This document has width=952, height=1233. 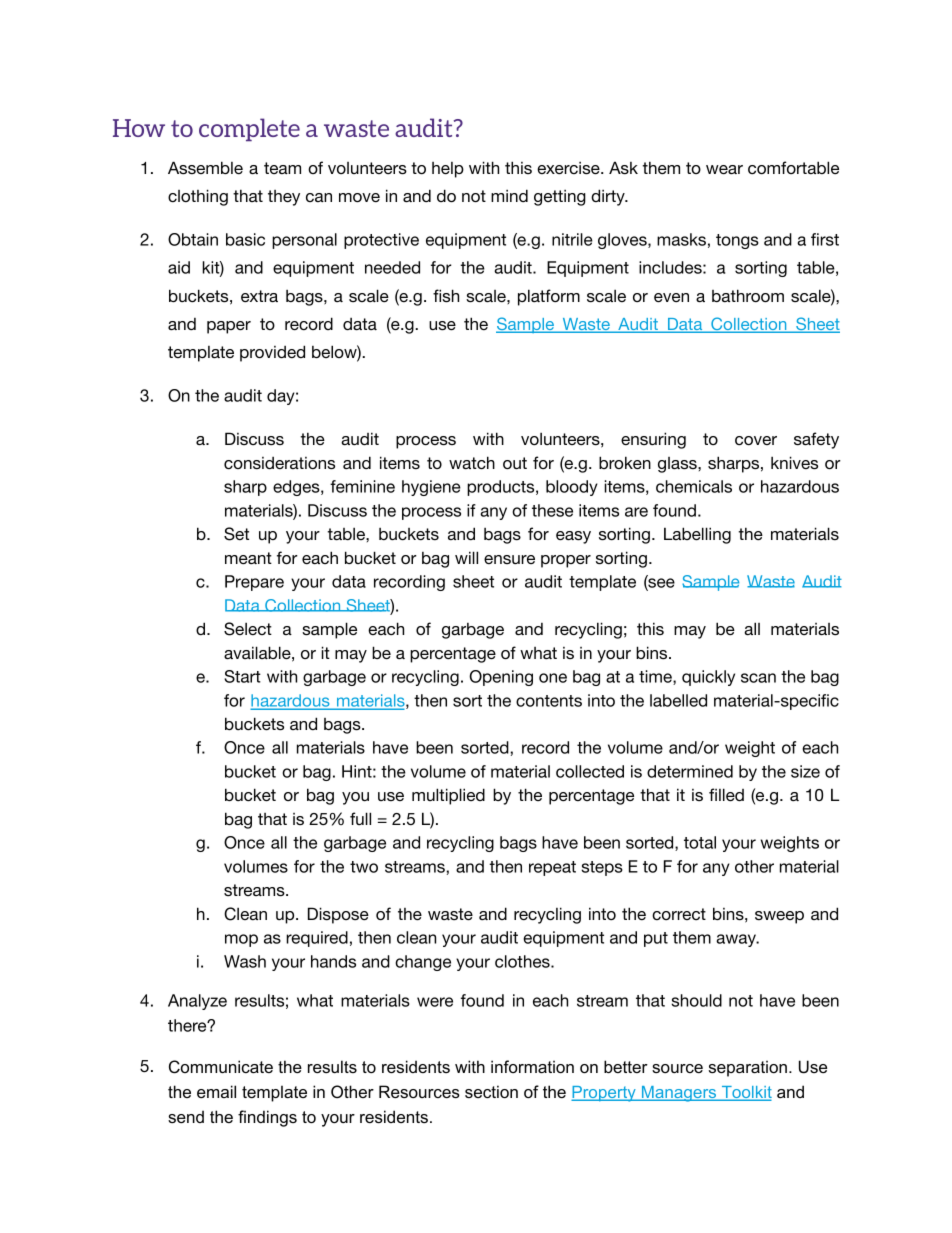 I want to click on provided, so click(x=272, y=353).
